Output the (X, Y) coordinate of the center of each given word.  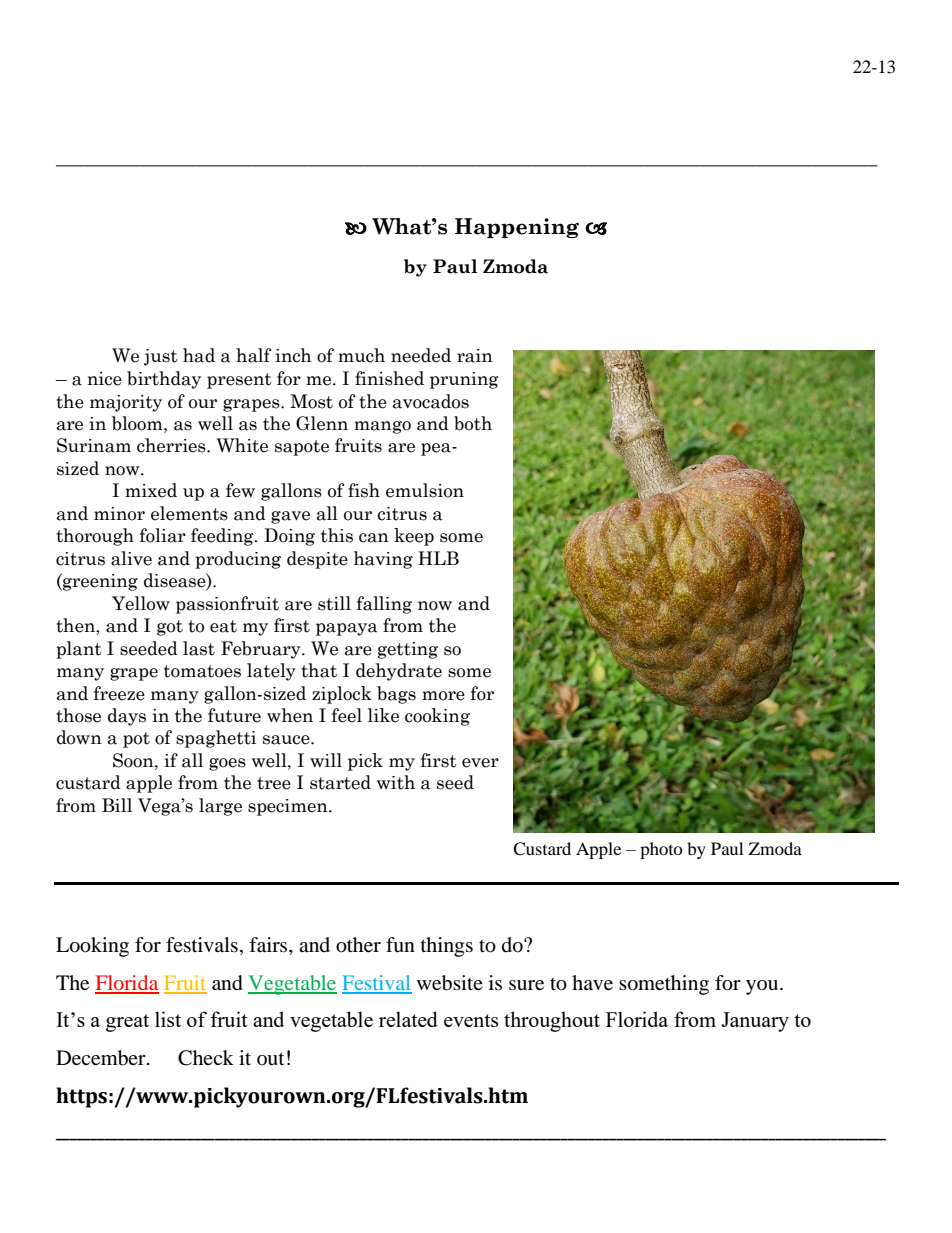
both (473, 423)
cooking (437, 717)
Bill (117, 805)
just (161, 357)
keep (414, 537)
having (383, 560)
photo (661, 850)
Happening (517, 228)
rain (475, 356)
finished (389, 378)
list (168, 1019)
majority (126, 403)
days (127, 717)
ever (480, 763)
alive (131, 558)
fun (400, 945)
